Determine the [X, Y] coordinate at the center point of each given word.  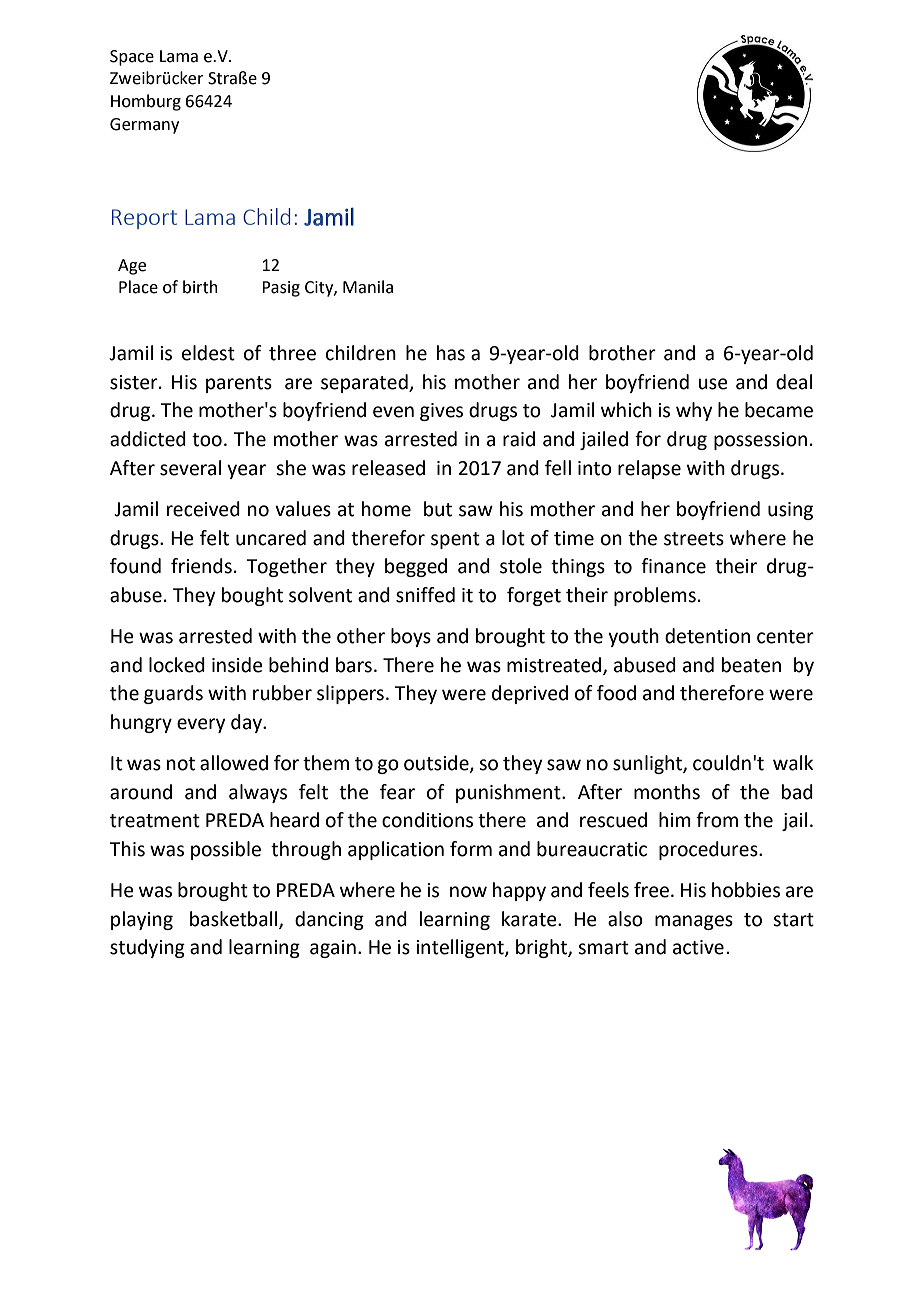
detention [707, 636]
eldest [208, 353]
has [451, 353]
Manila [368, 287]
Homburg [146, 102]
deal [794, 382]
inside [237, 665]
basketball [235, 919]
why [694, 411]
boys [411, 637]
